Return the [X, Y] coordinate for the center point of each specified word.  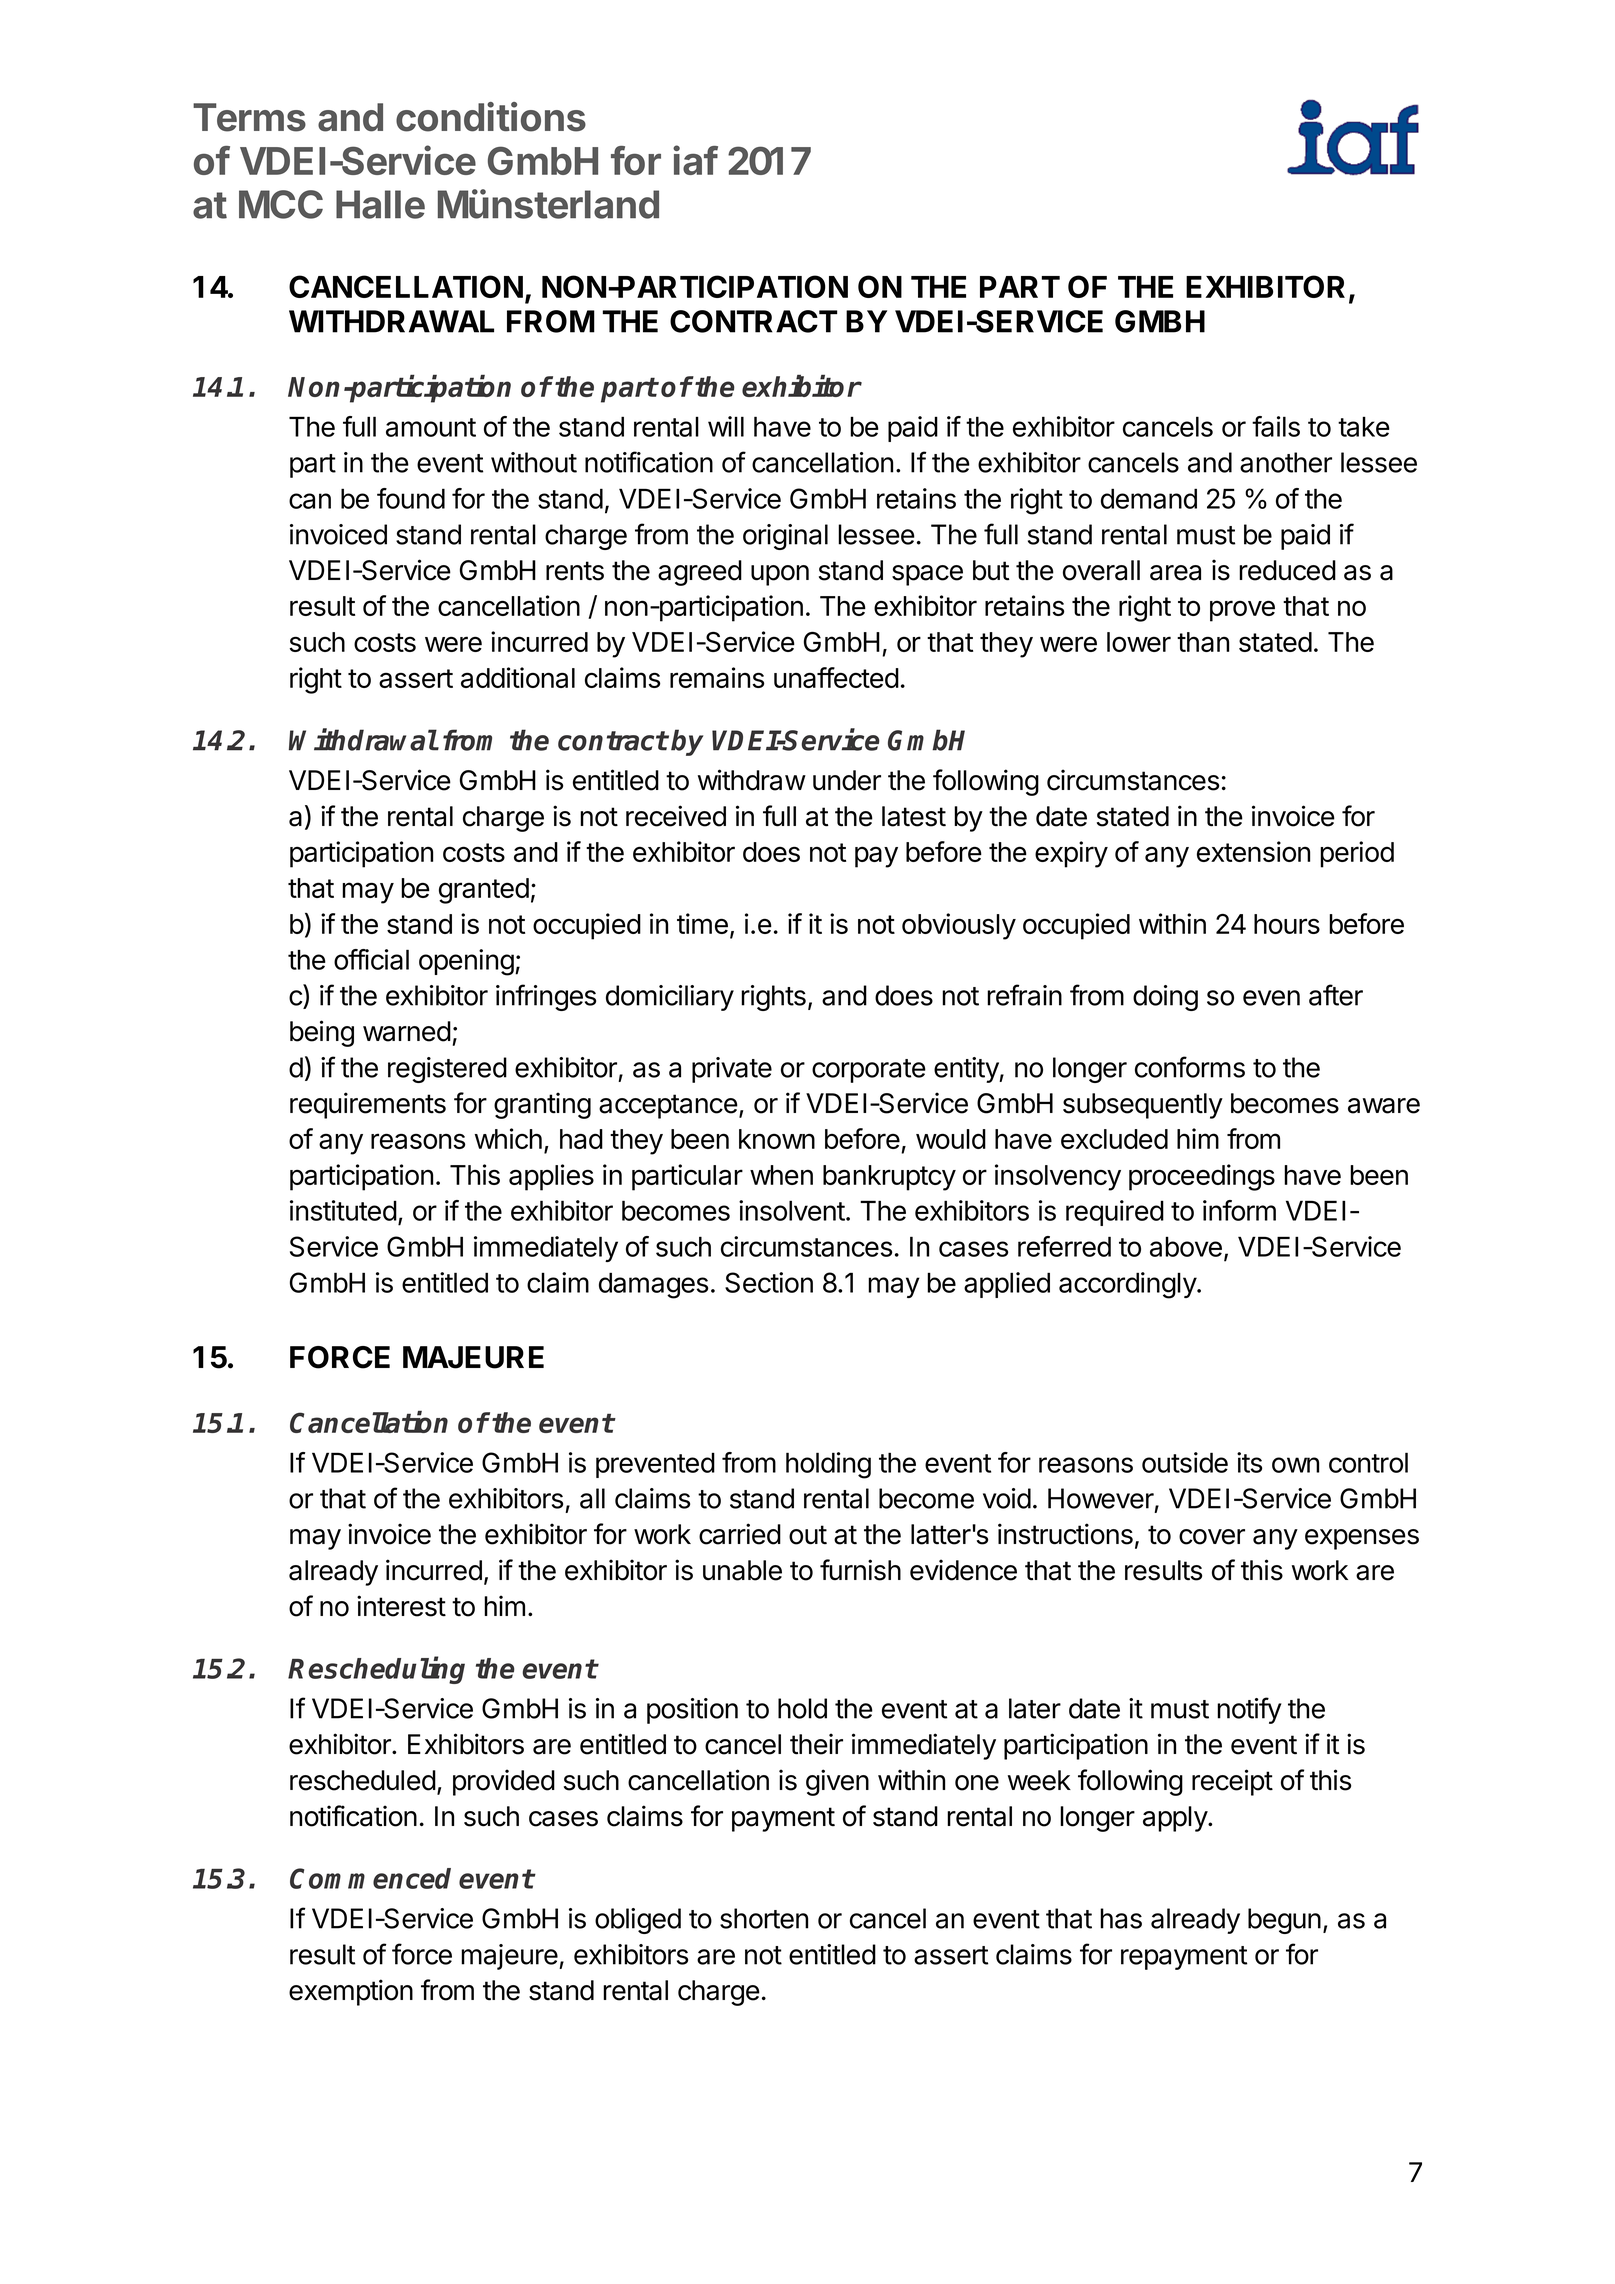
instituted [343, 1210]
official [371, 959]
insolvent [792, 1210]
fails [1276, 426]
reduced [1287, 570]
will [726, 426]
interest [401, 1606]
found [411, 498]
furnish [860, 1570]
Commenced [370, 1878]
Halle [380, 204]
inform [1239, 1210]
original [785, 537]
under [847, 780]
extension [1253, 851]
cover [1212, 1537]
